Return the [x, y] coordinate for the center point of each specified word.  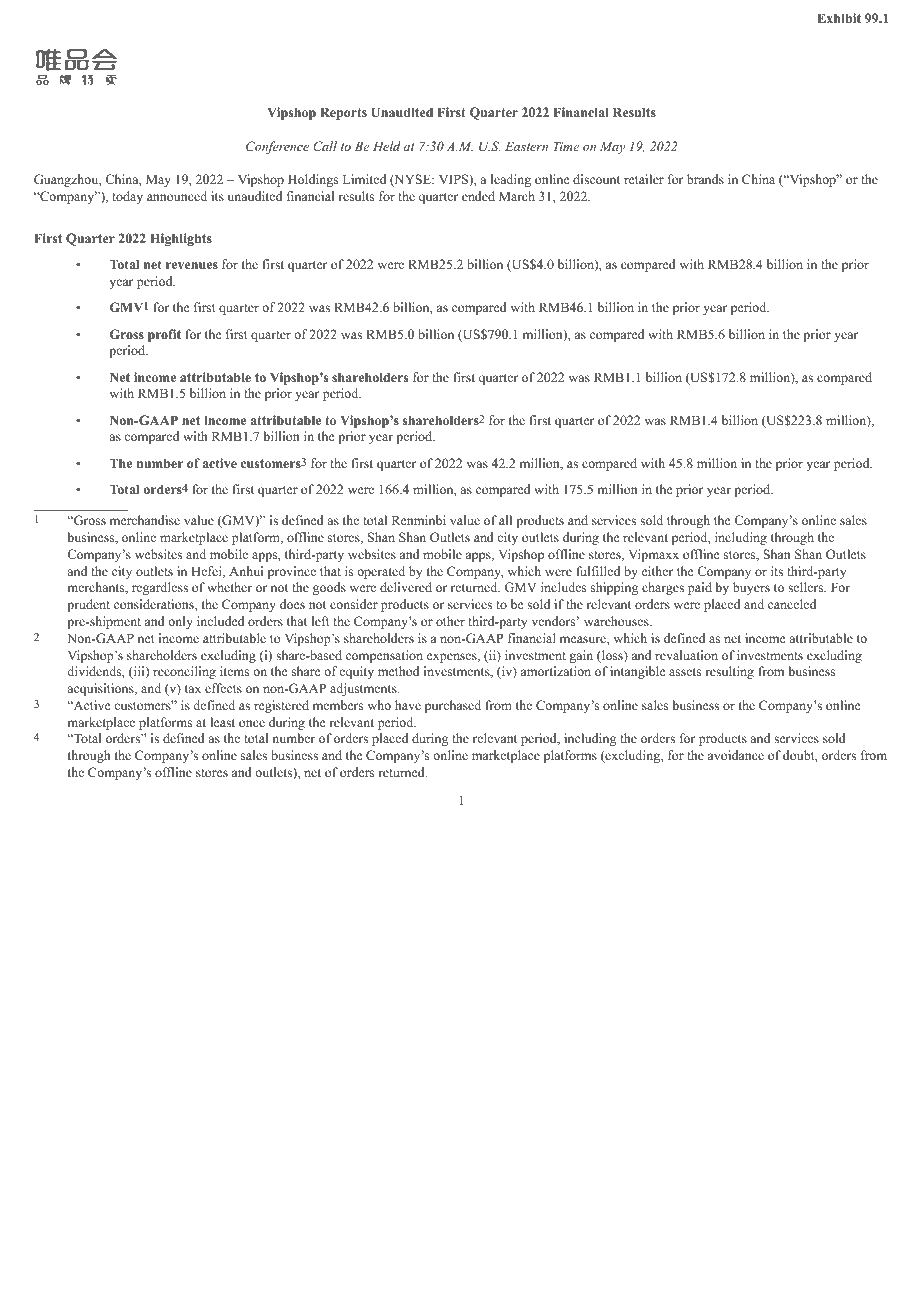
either [657, 571]
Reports [343, 113]
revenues [192, 265]
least [222, 722]
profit [164, 335]
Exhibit [839, 18]
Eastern [526, 146]
